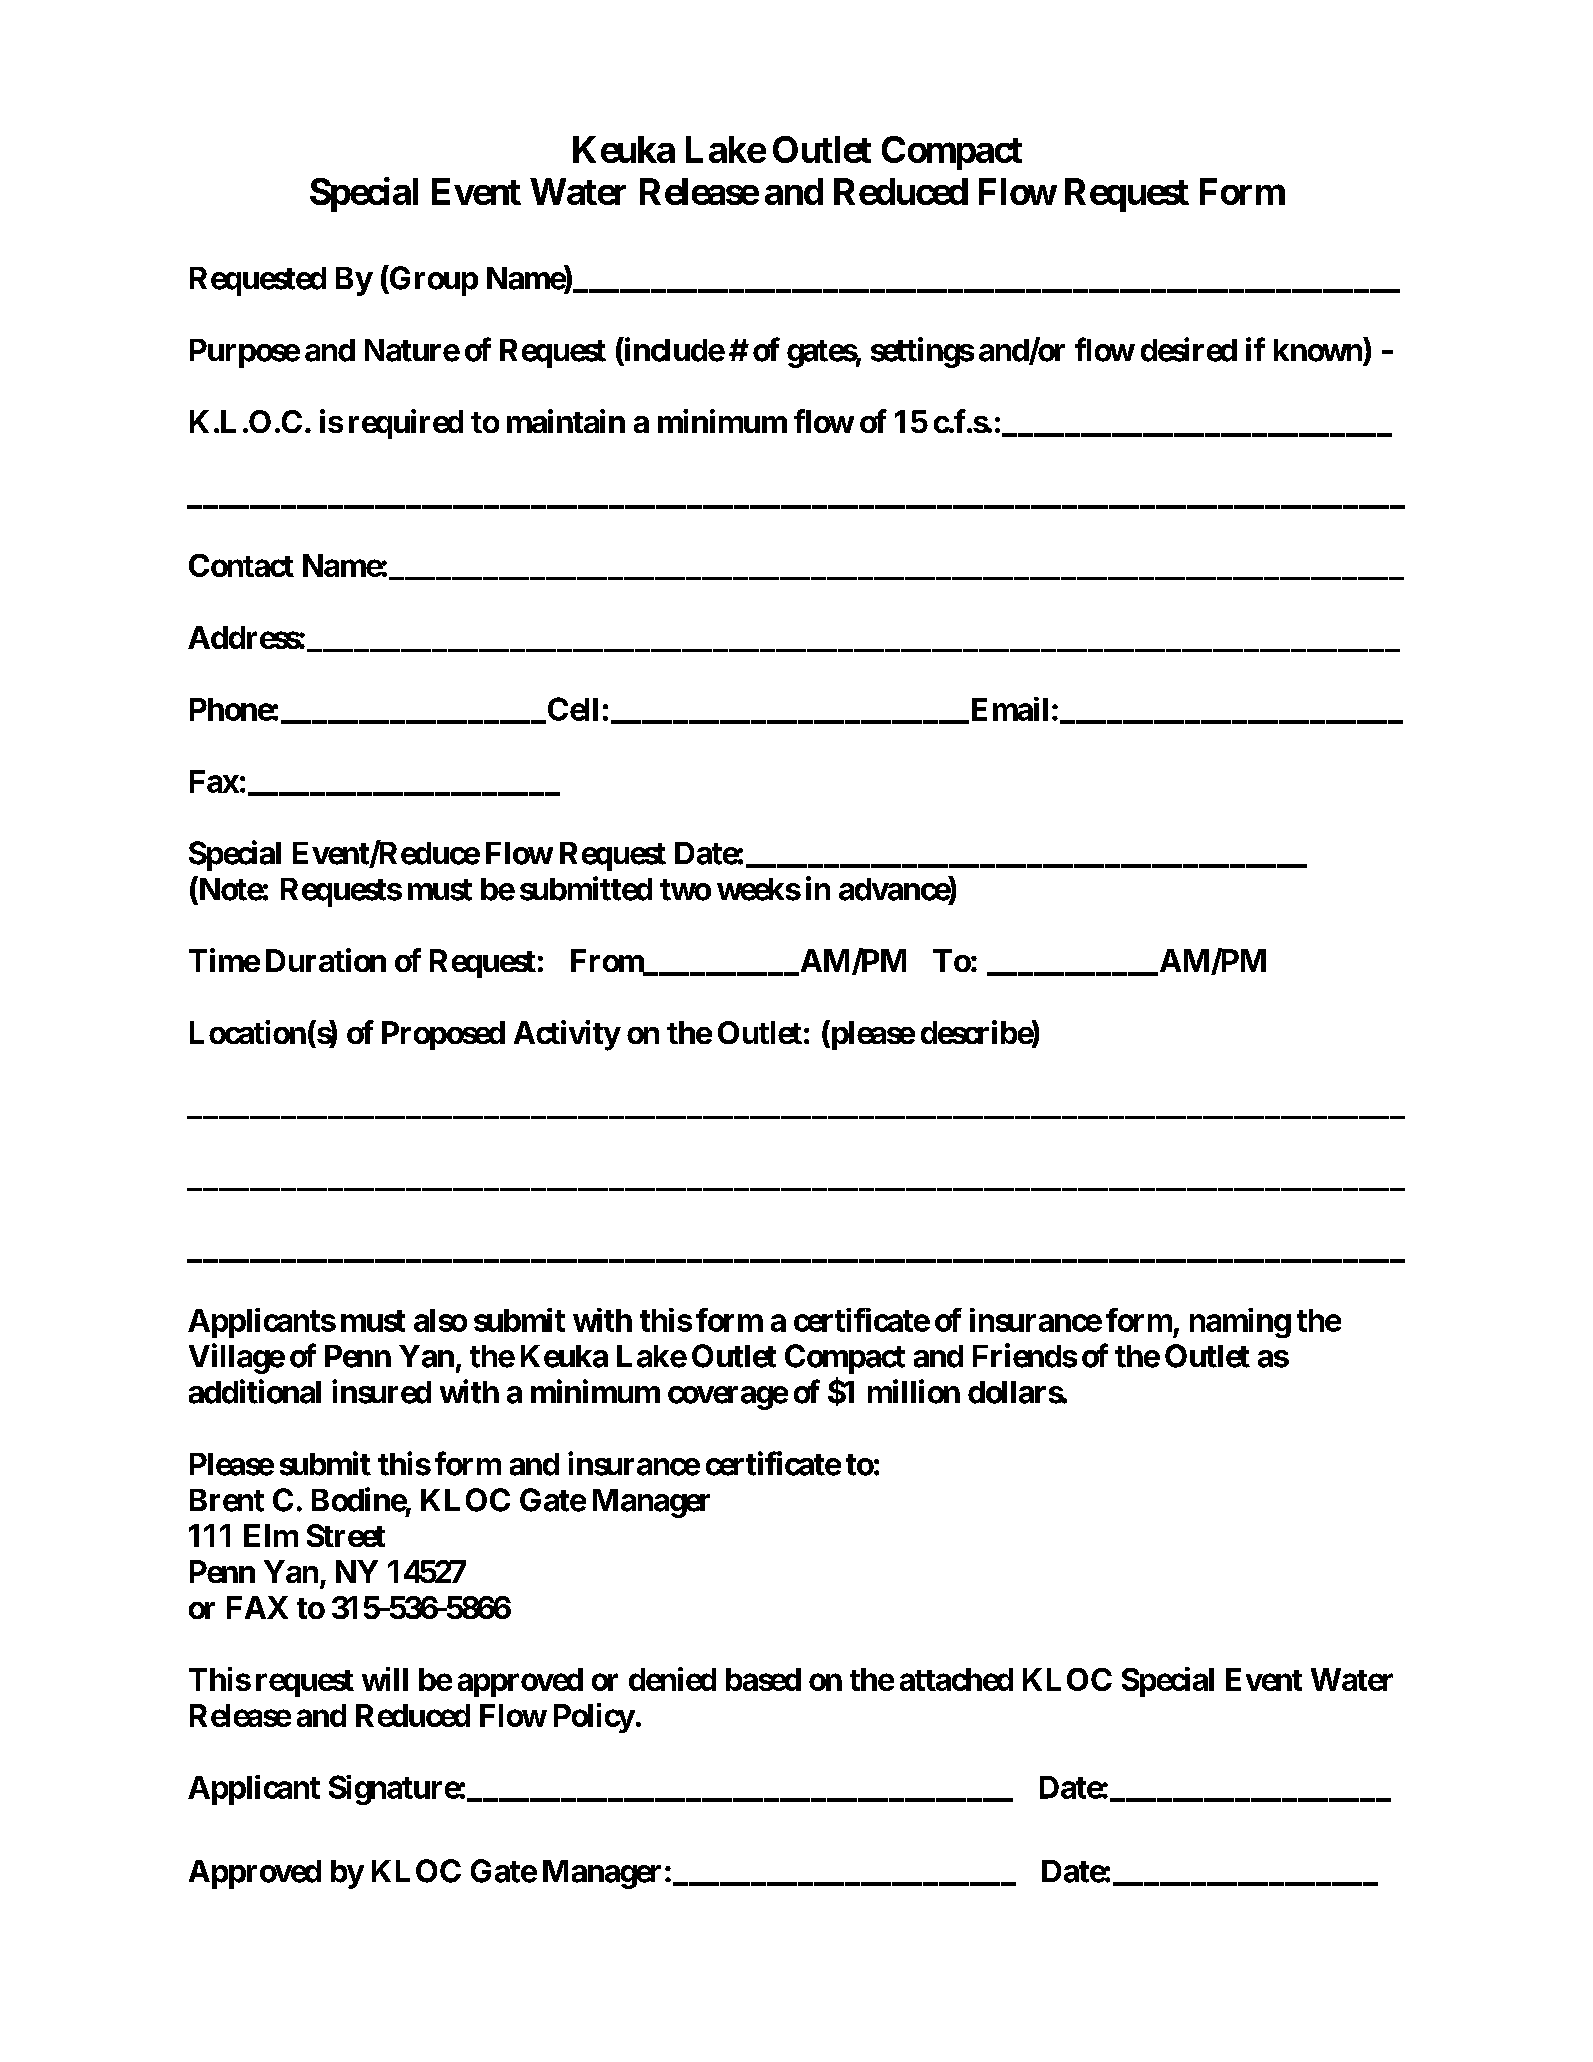 Image resolution: width=1593 pixels, height=2062 pixels. Describe the element at coordinates (956, 1679) in the screenshot. I see `attached` at that location.
